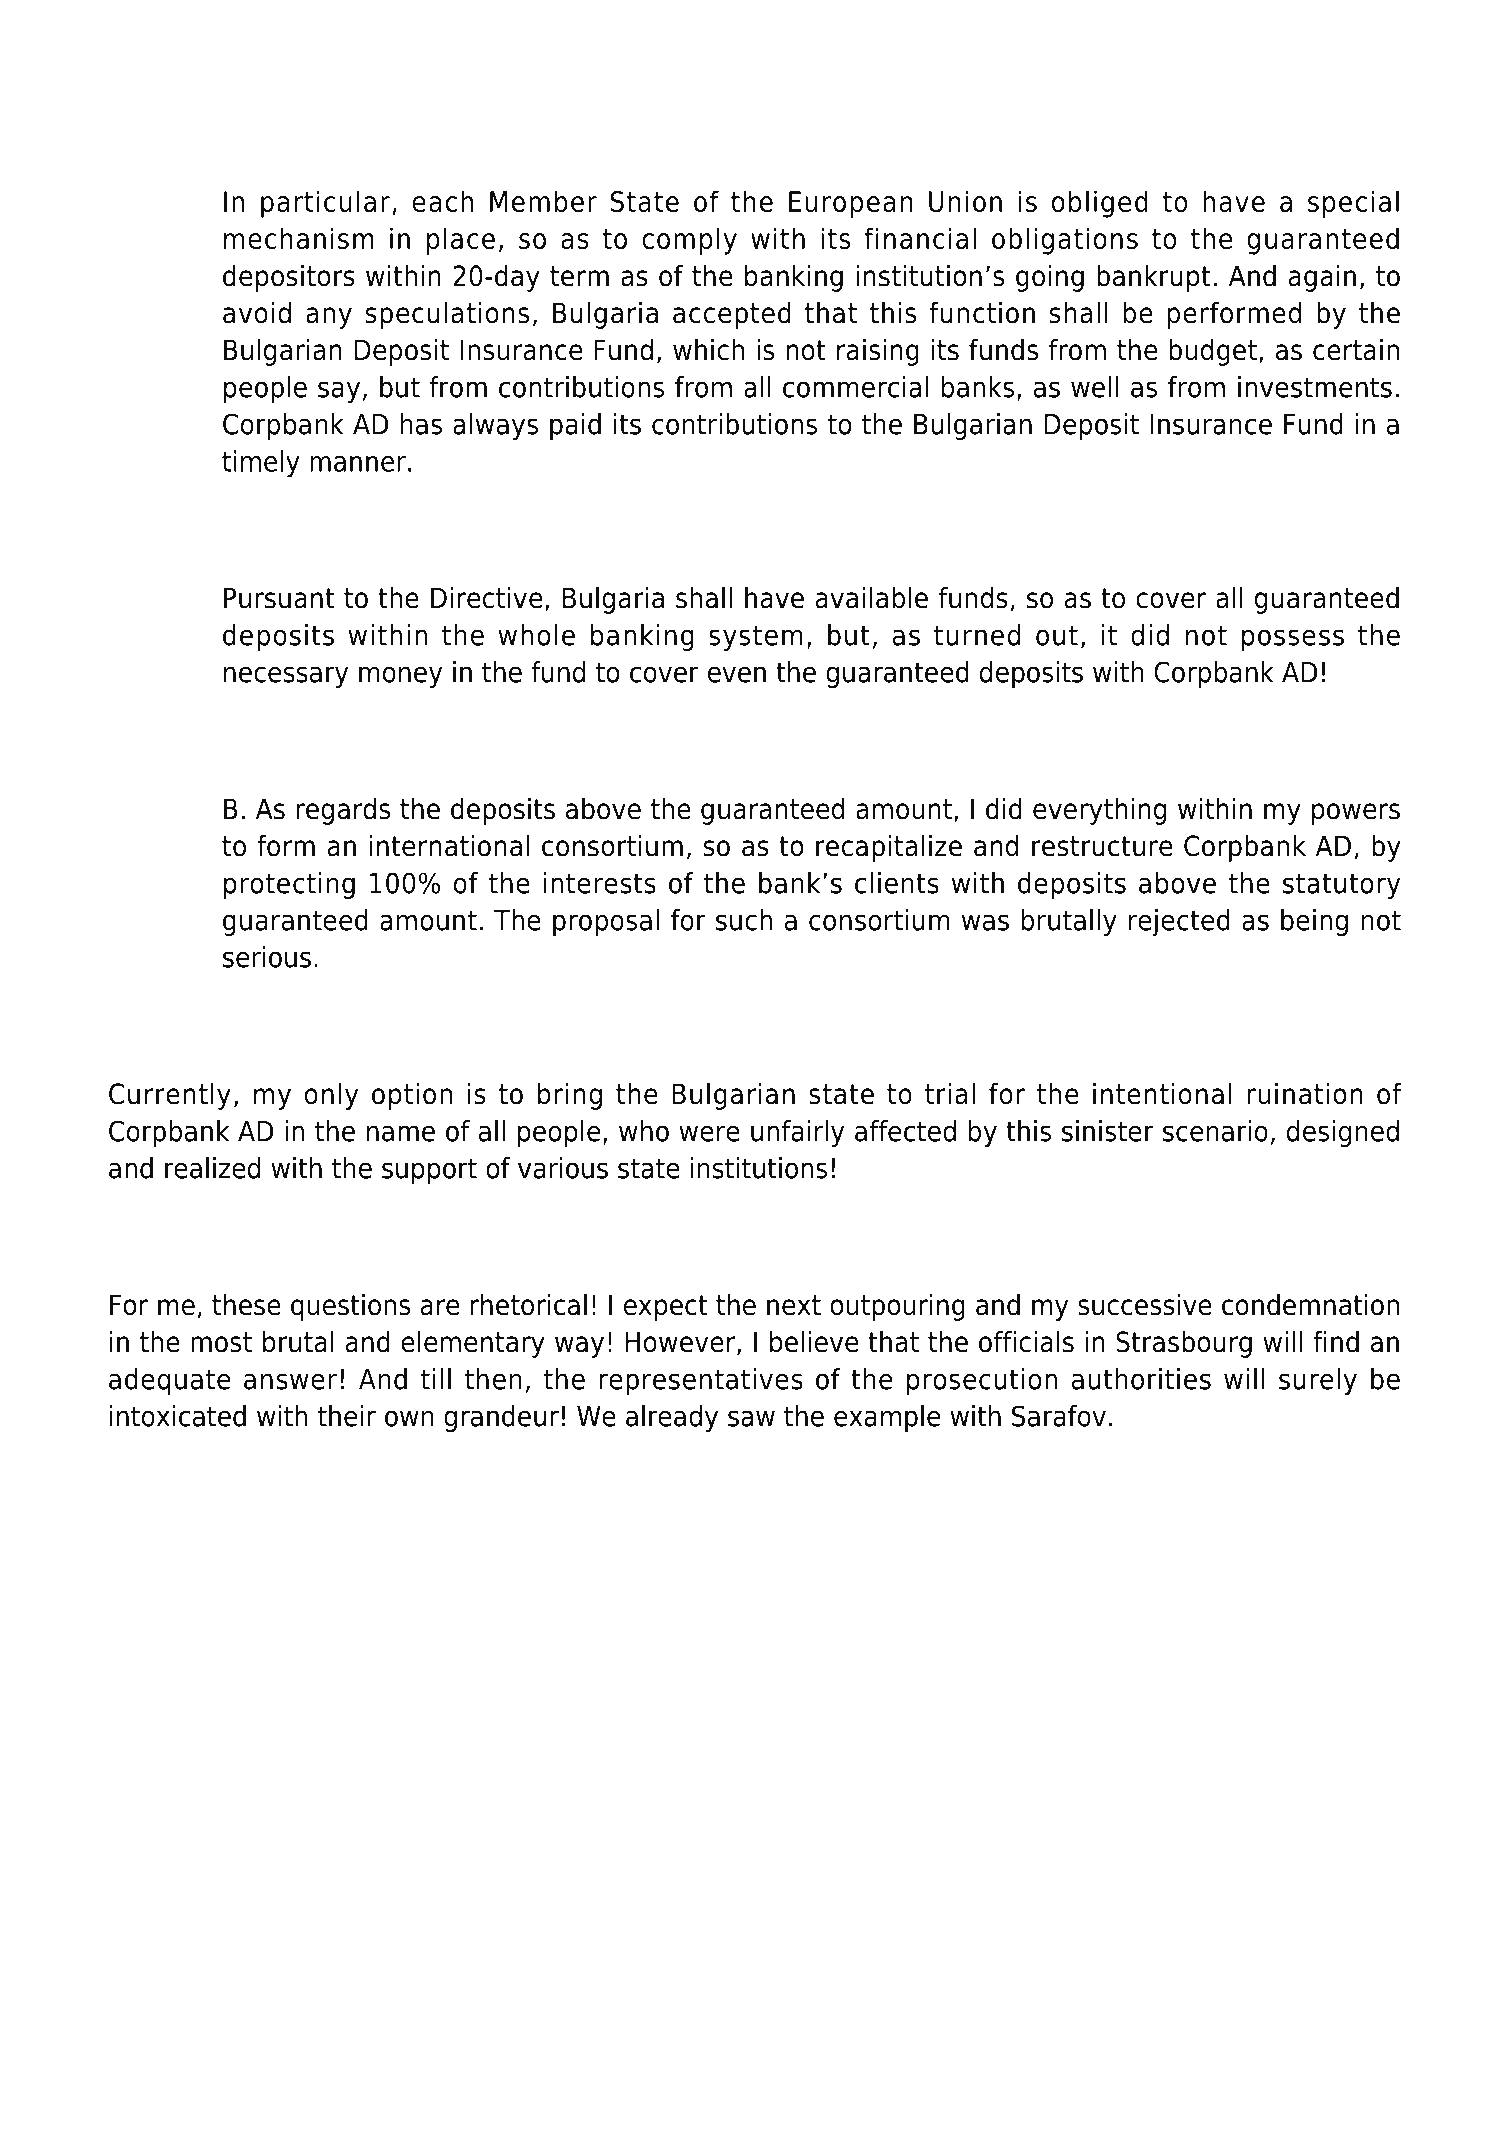  I want to click on mechanism, so click(299, 238).
